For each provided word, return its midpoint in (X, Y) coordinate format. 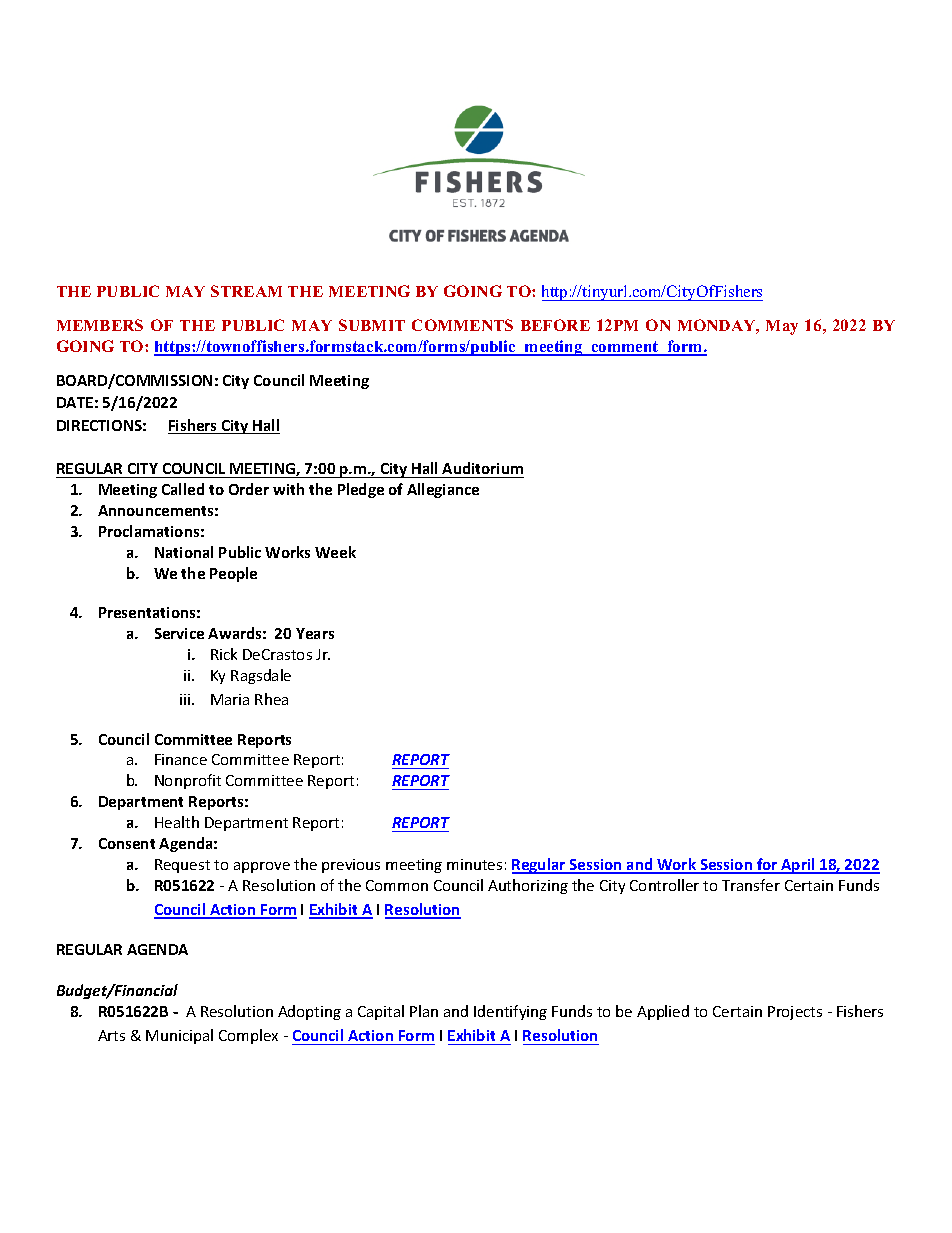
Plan (424, 1011)
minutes (474, 864)
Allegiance (443, 490)
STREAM (246, 291)
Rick (224, 654)
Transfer (751, 885)
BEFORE (555, 325)
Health (177, 822)
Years (315, 633)
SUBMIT (372, 325)
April (798, 866)
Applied (663, 1012)
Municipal (179, 1036)
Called (183, 489)
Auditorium (482, 468)
